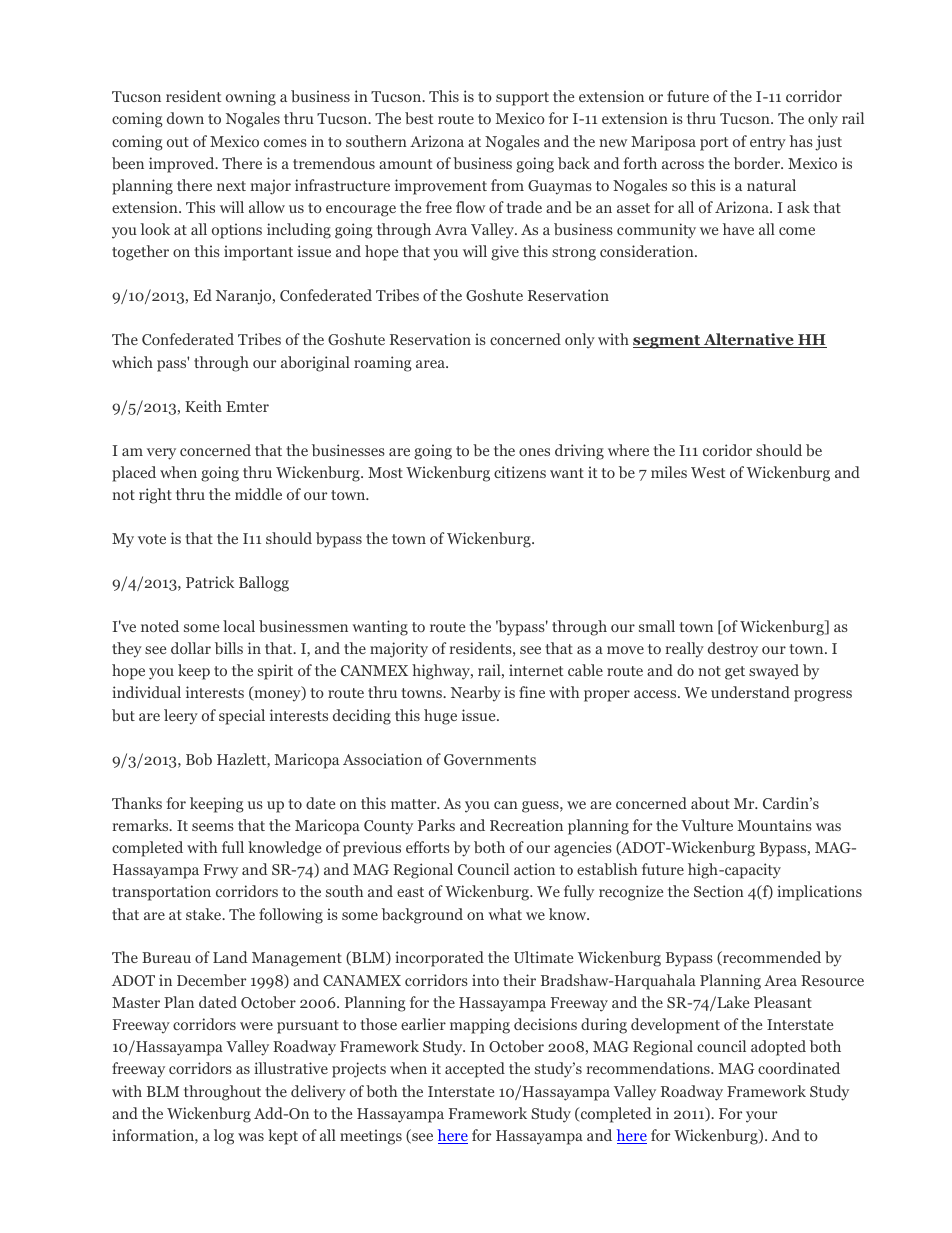 The height and width of the document is (1233, 952). Describe the element at coordinates (185, 118) in the document. I see `down` at that location.
